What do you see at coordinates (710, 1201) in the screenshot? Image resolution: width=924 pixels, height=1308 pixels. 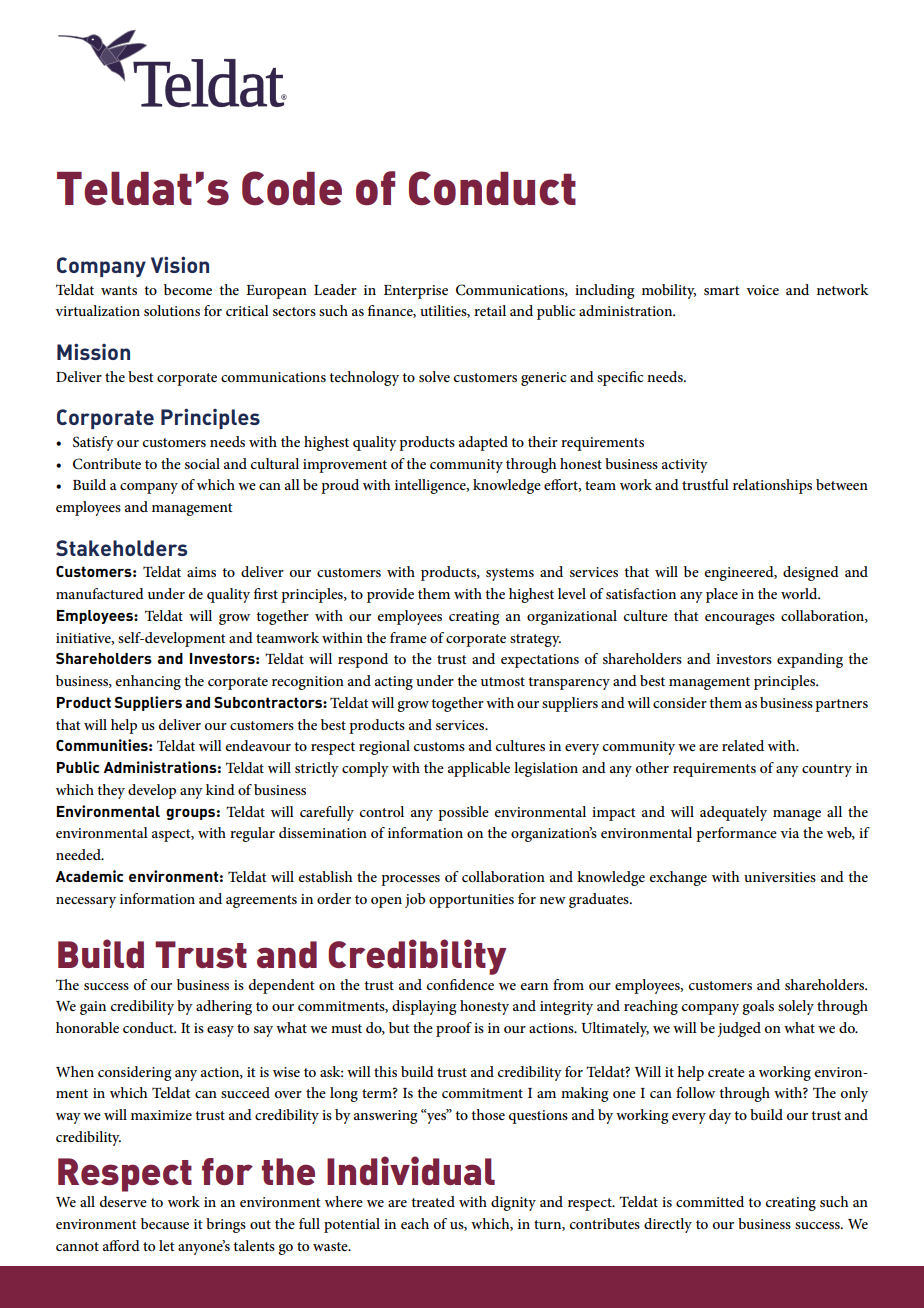 I see `committed` at bounding box center [710, 1201].
